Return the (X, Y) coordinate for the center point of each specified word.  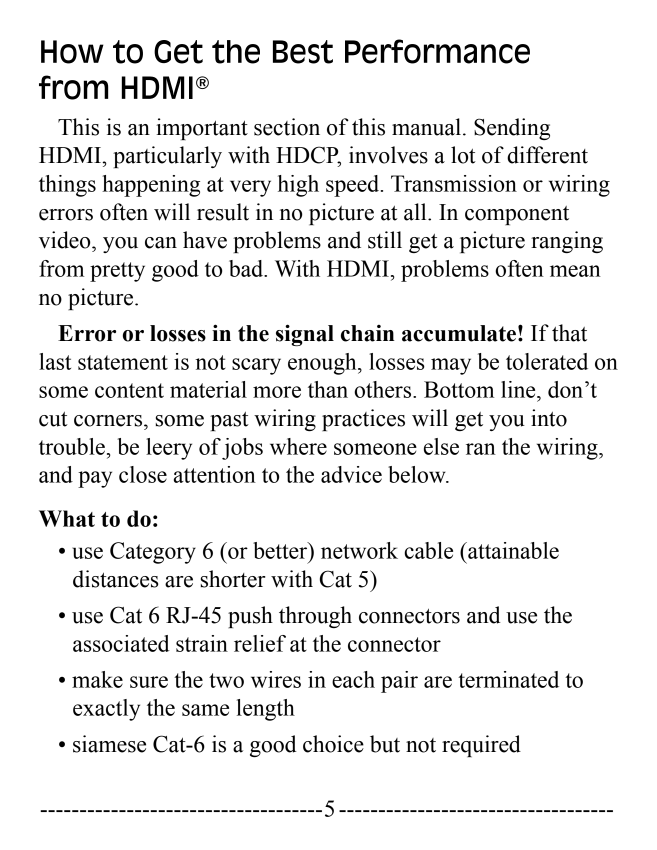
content (129, 390)
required (481, 746)
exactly (106, 710)
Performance (437, 51)
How (72, 52)
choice (333, 744)
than (328, 389)
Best (303, 52)
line (519, 389)
